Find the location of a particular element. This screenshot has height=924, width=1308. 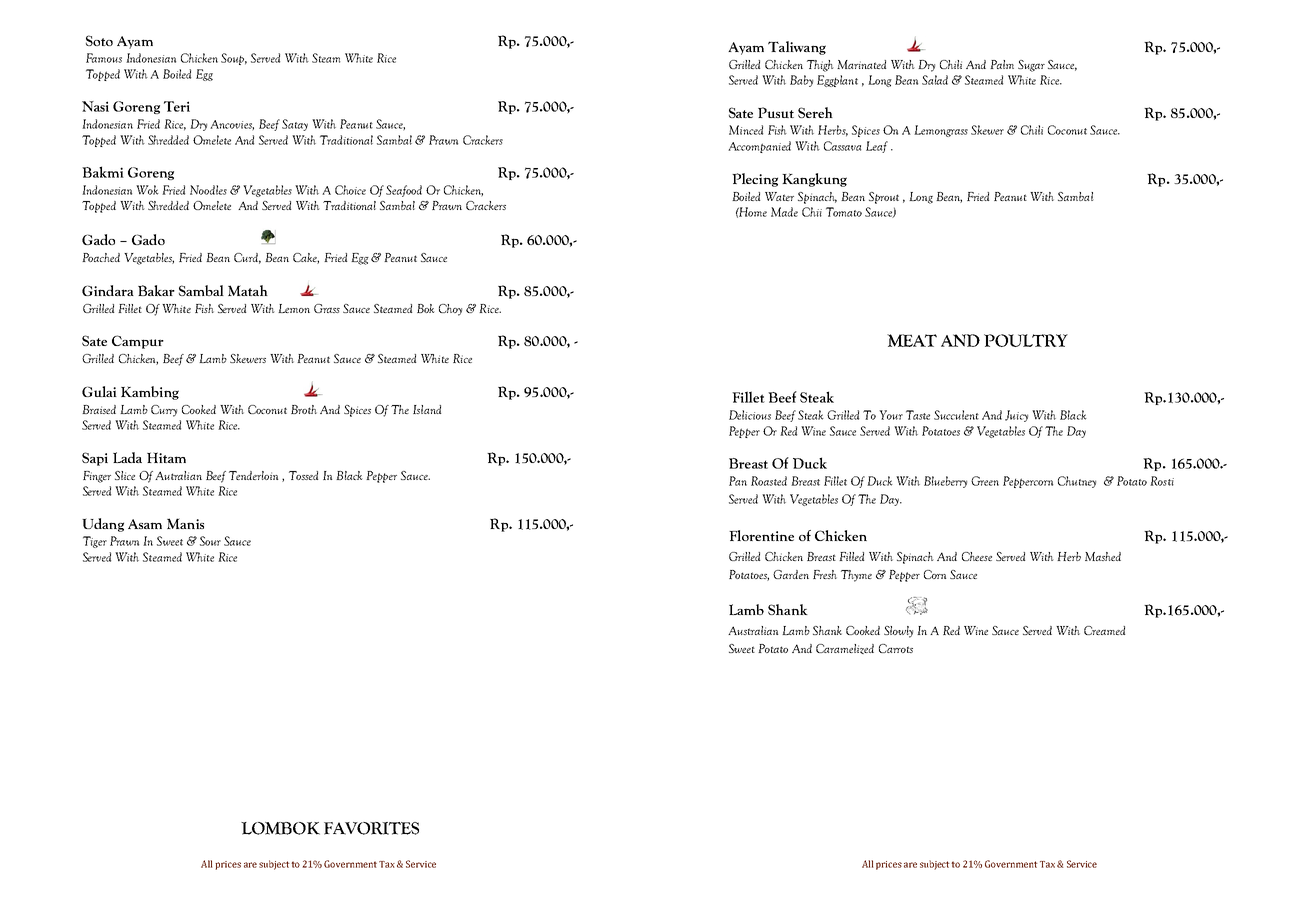

Choy is located at coordinates (450, 310).
